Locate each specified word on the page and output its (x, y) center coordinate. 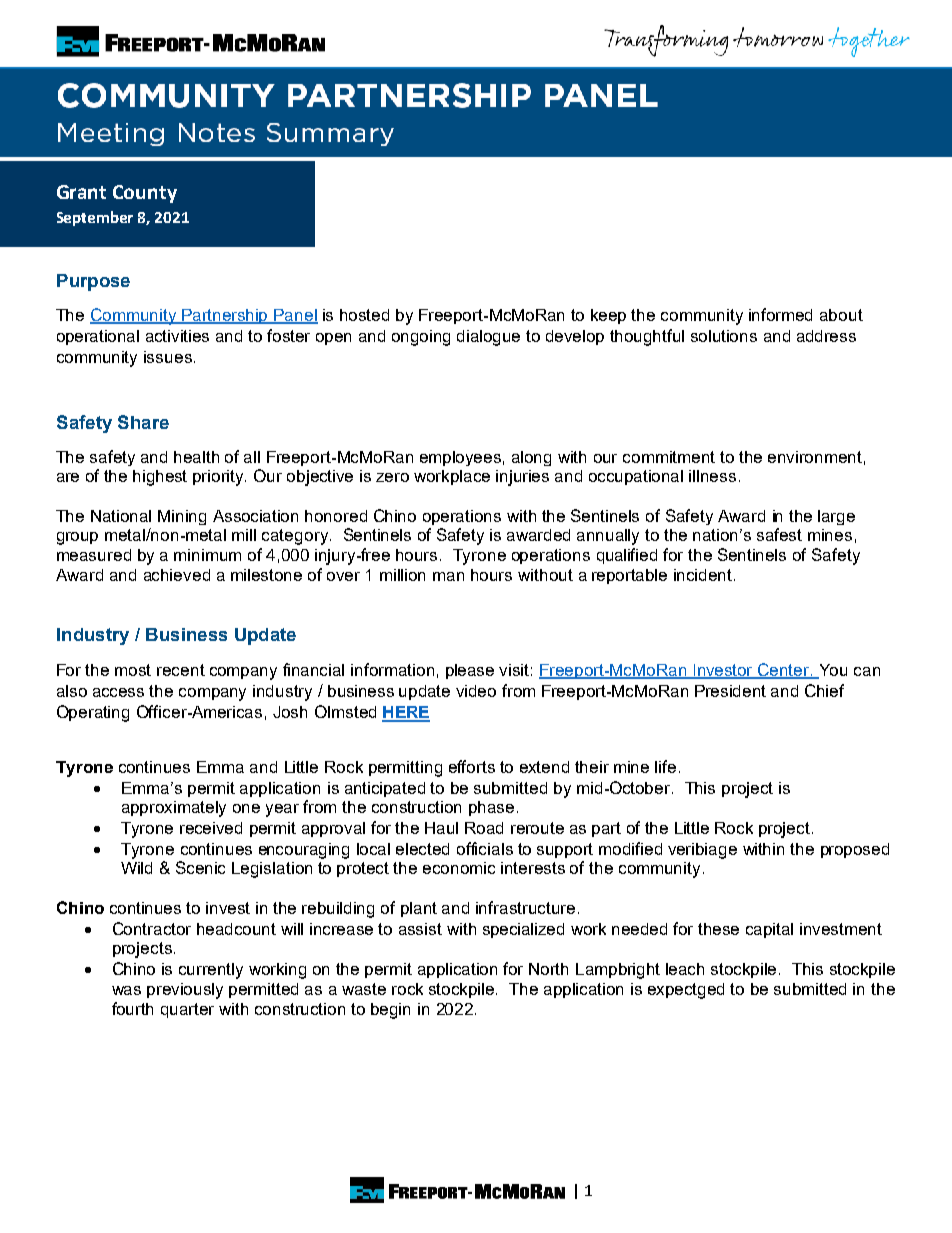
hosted (364, 315)
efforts (472, 766)
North (548, 969)
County (145, 194)
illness (712, 476)
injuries (522, 478)
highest (160, 478)
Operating (93, 713)
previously (185, 991)
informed (780, 314)
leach (685, 969)
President (730, 691)
